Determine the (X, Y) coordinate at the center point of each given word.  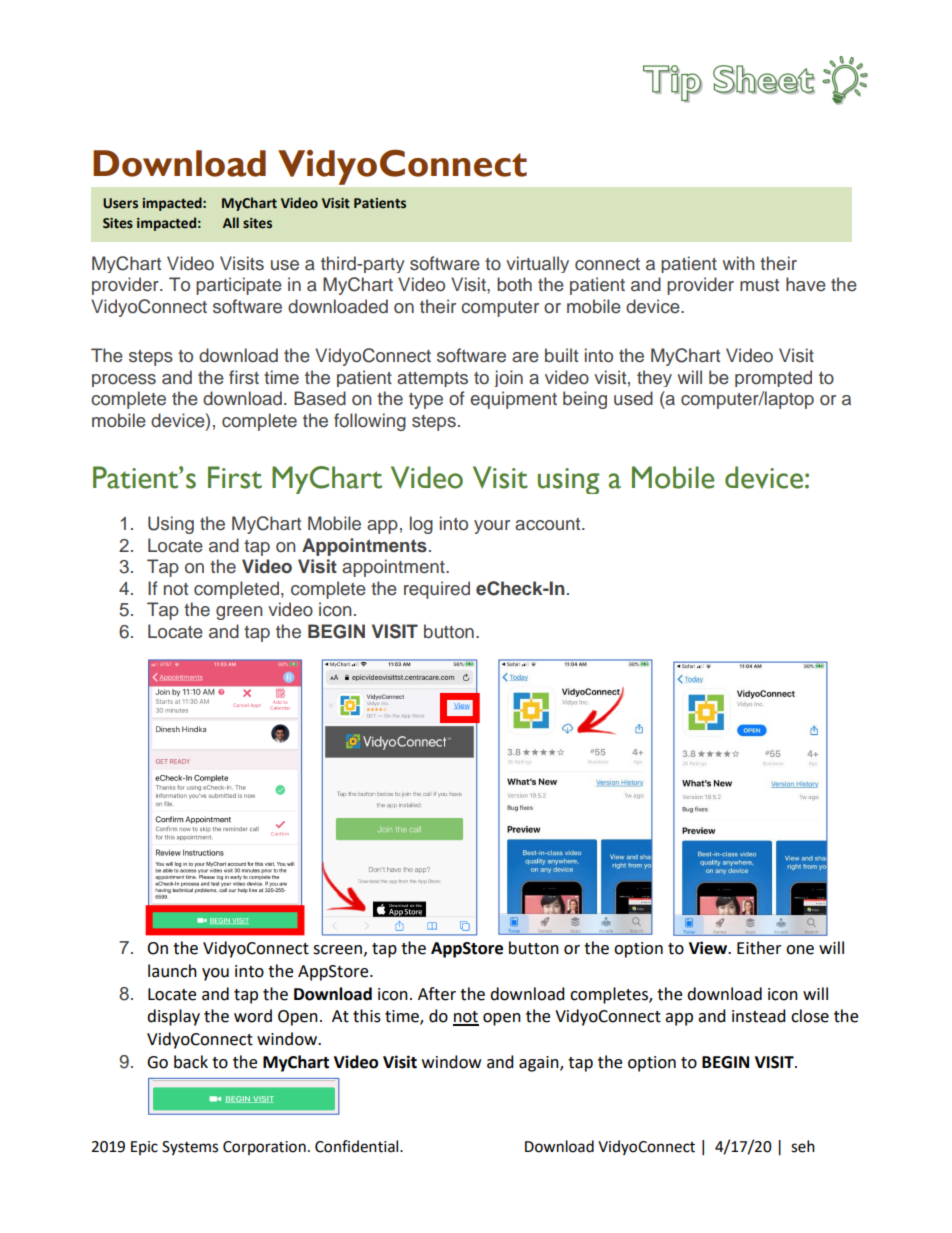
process (124, 380)
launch (172, 971)
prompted (773, 378)
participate (239, 286)
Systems (190, 1148)
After (437, 994)
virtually (537, 264)
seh (803, 1146)
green (239, 613)
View (709, 948)
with (738, 263)
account (549, 524)
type (426, 401)
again (540, 1064)
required (437, 590)
